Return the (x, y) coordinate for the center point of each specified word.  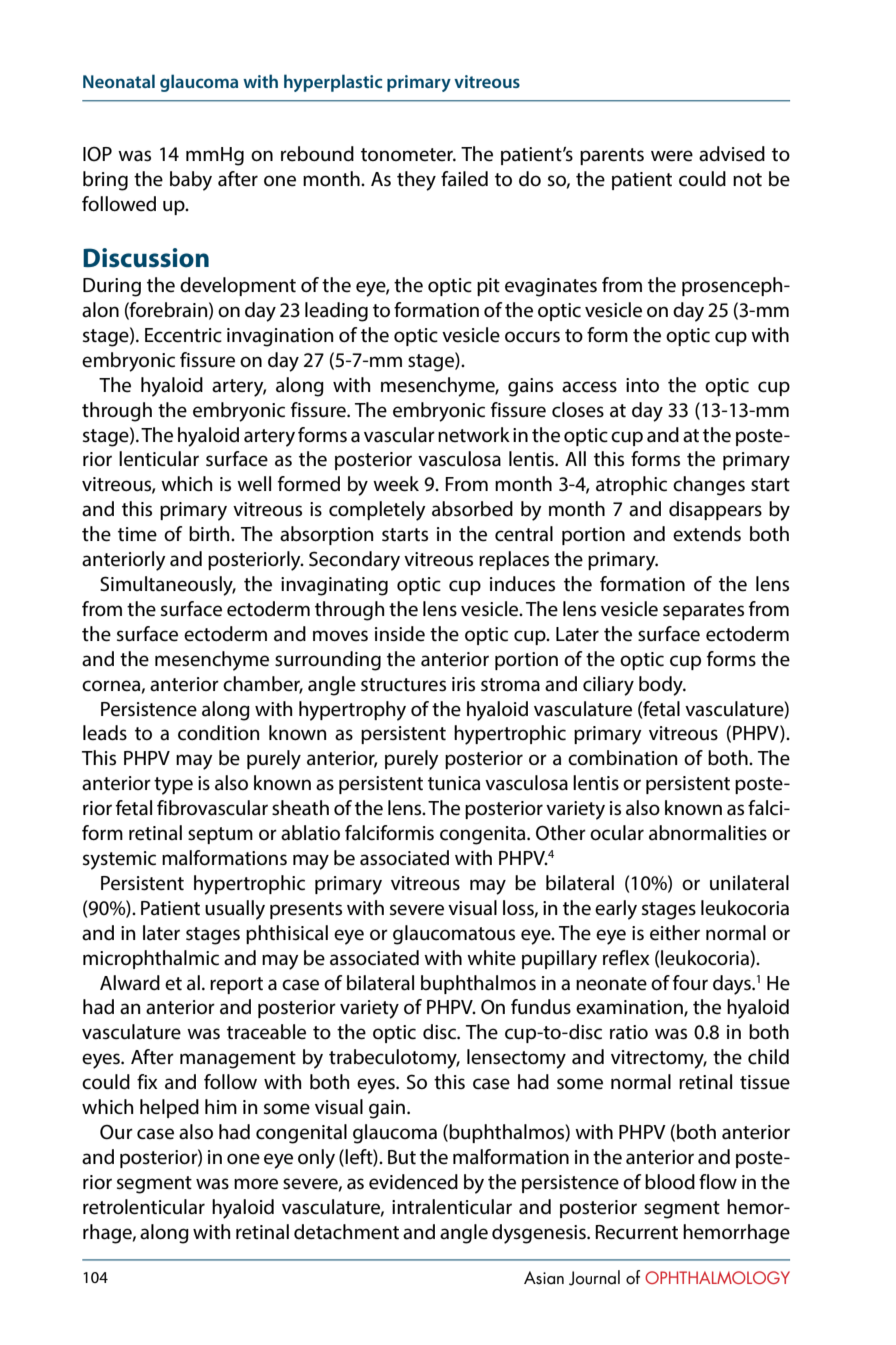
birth (210, 534)
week (396, 484)
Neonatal (119, 81)
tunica (454, 783)
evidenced (413, 1182)
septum (220, 835)
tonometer (408, 155)
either (675, 933)
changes (709, 486)
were (672, 156)
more (256, 1184)
